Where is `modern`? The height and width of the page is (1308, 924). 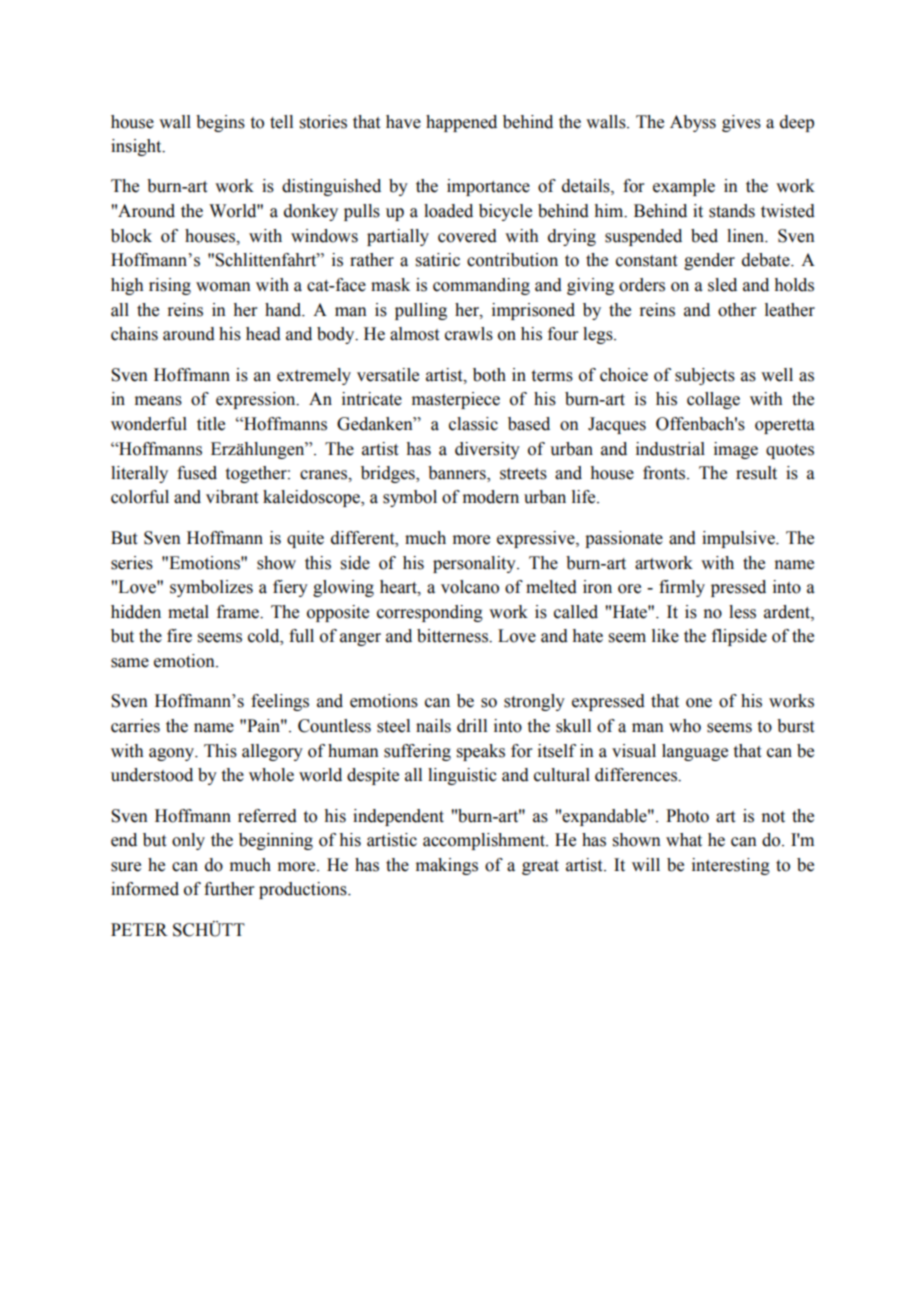 modern is located at coordinates (491, 497).
